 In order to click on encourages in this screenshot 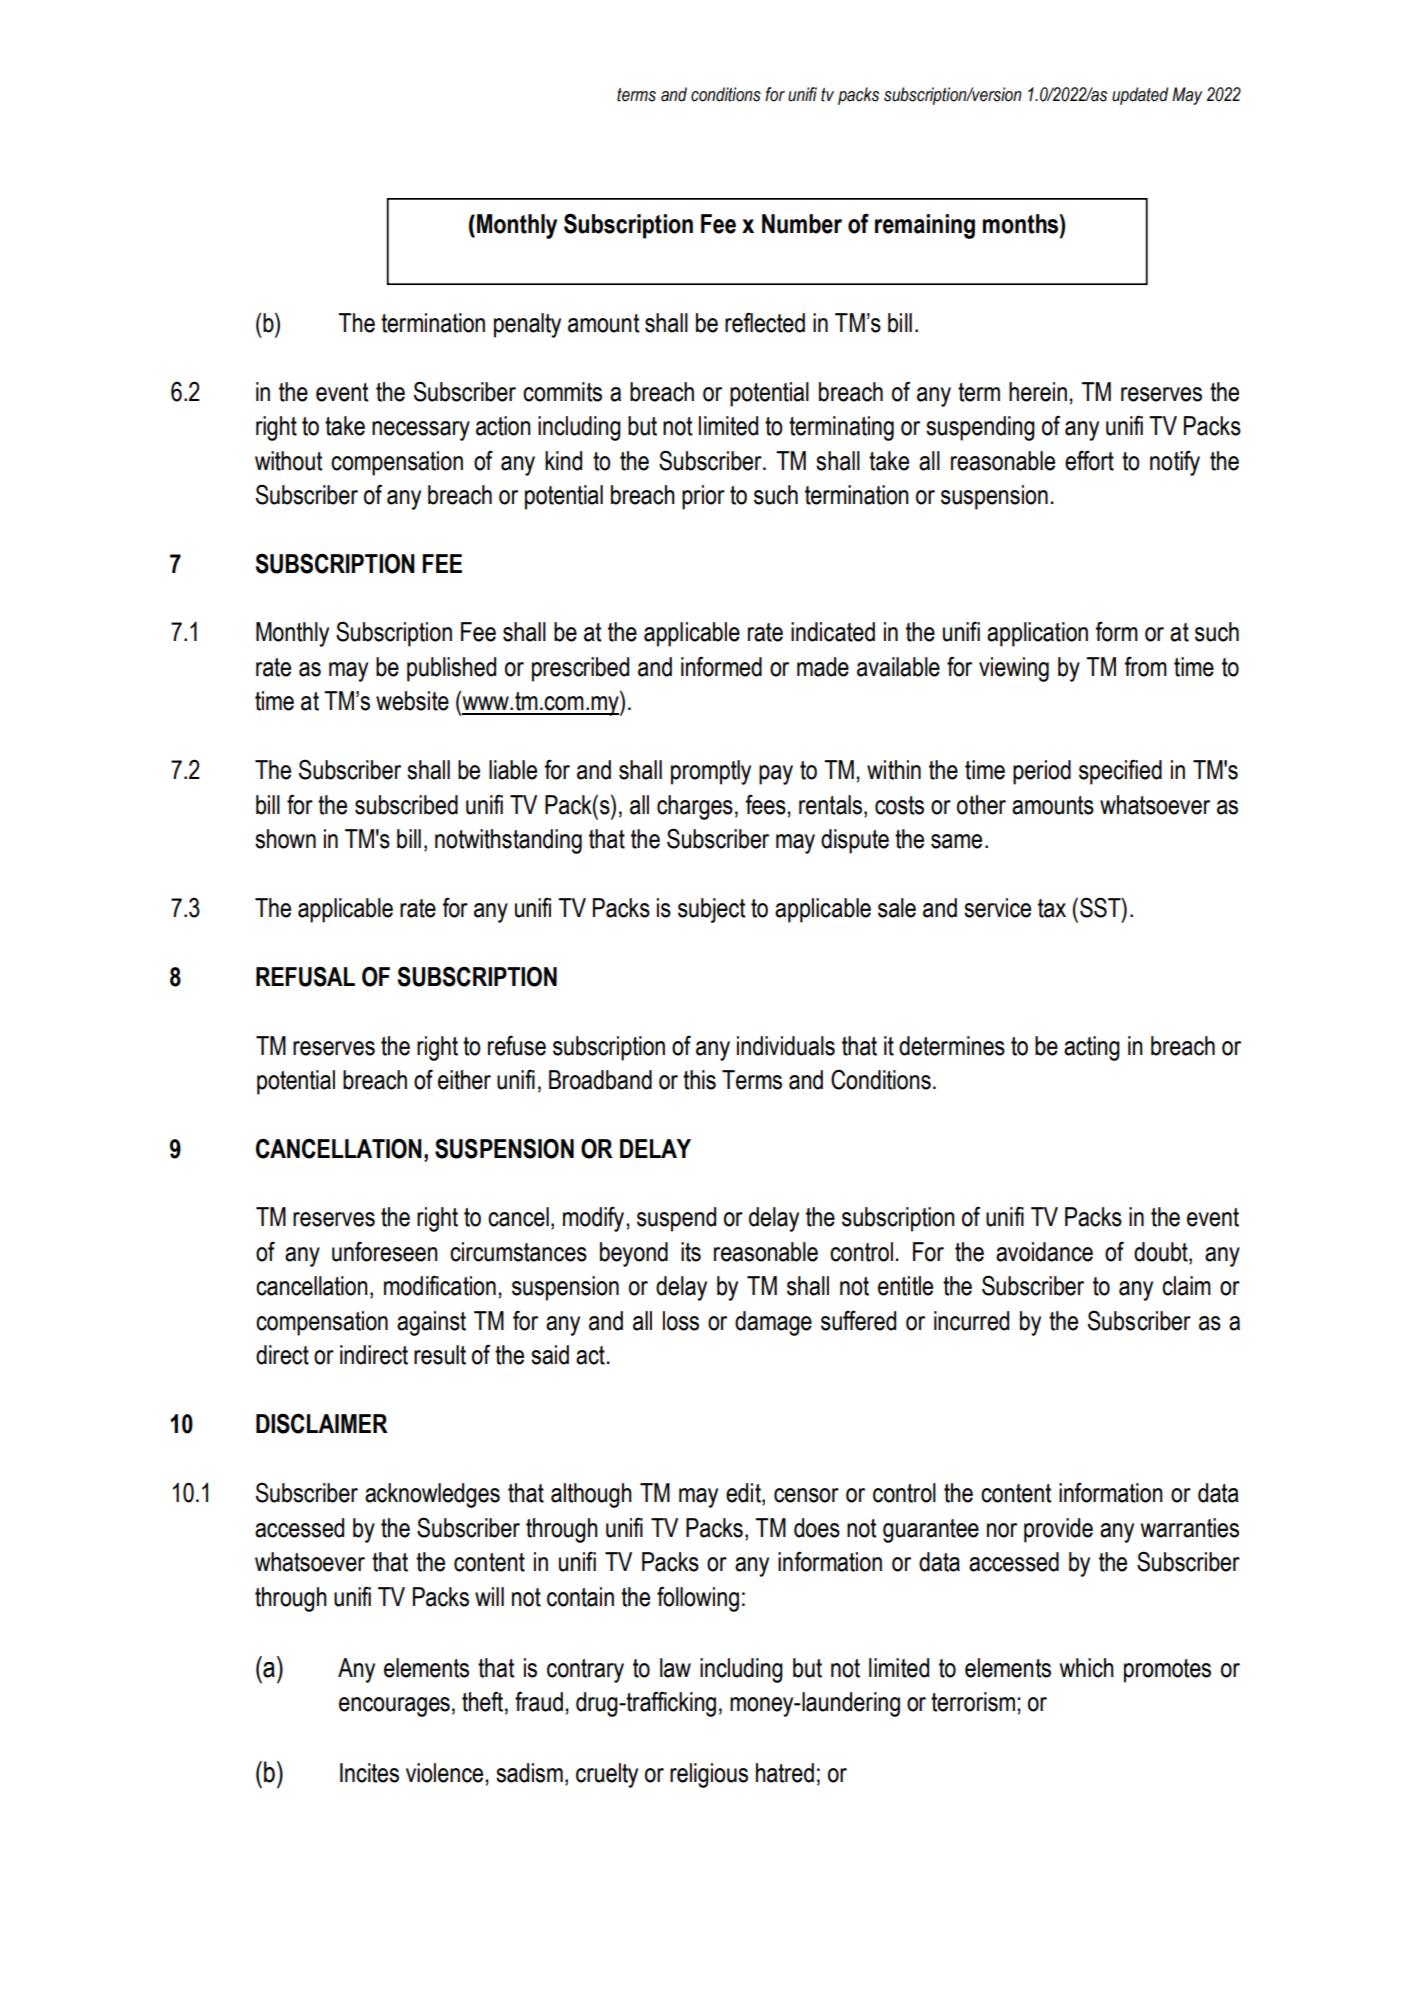, I will do `click(394, 1707)`.
